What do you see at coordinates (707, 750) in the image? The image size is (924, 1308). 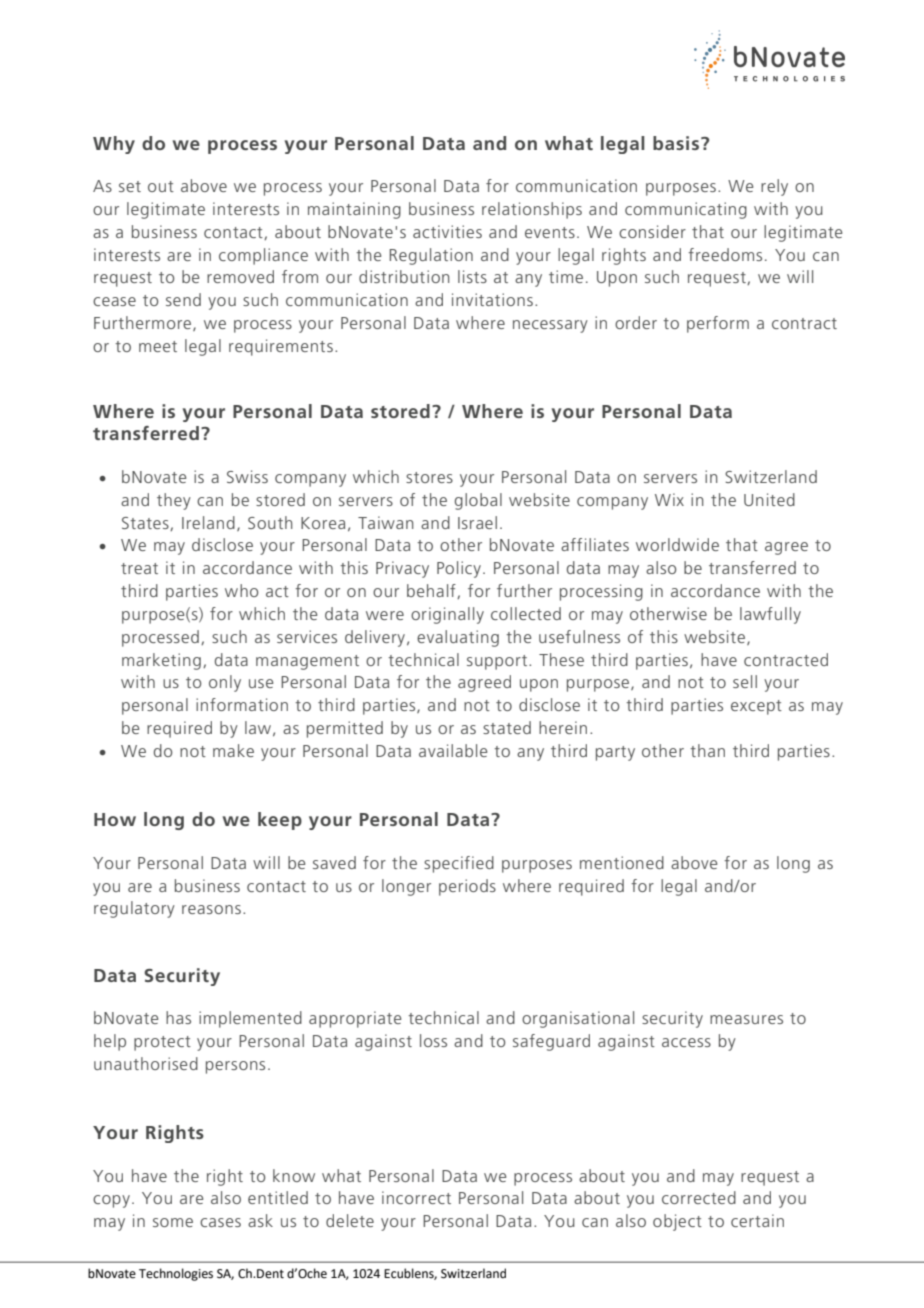 I see `than` at bounding box center [707, 750].
